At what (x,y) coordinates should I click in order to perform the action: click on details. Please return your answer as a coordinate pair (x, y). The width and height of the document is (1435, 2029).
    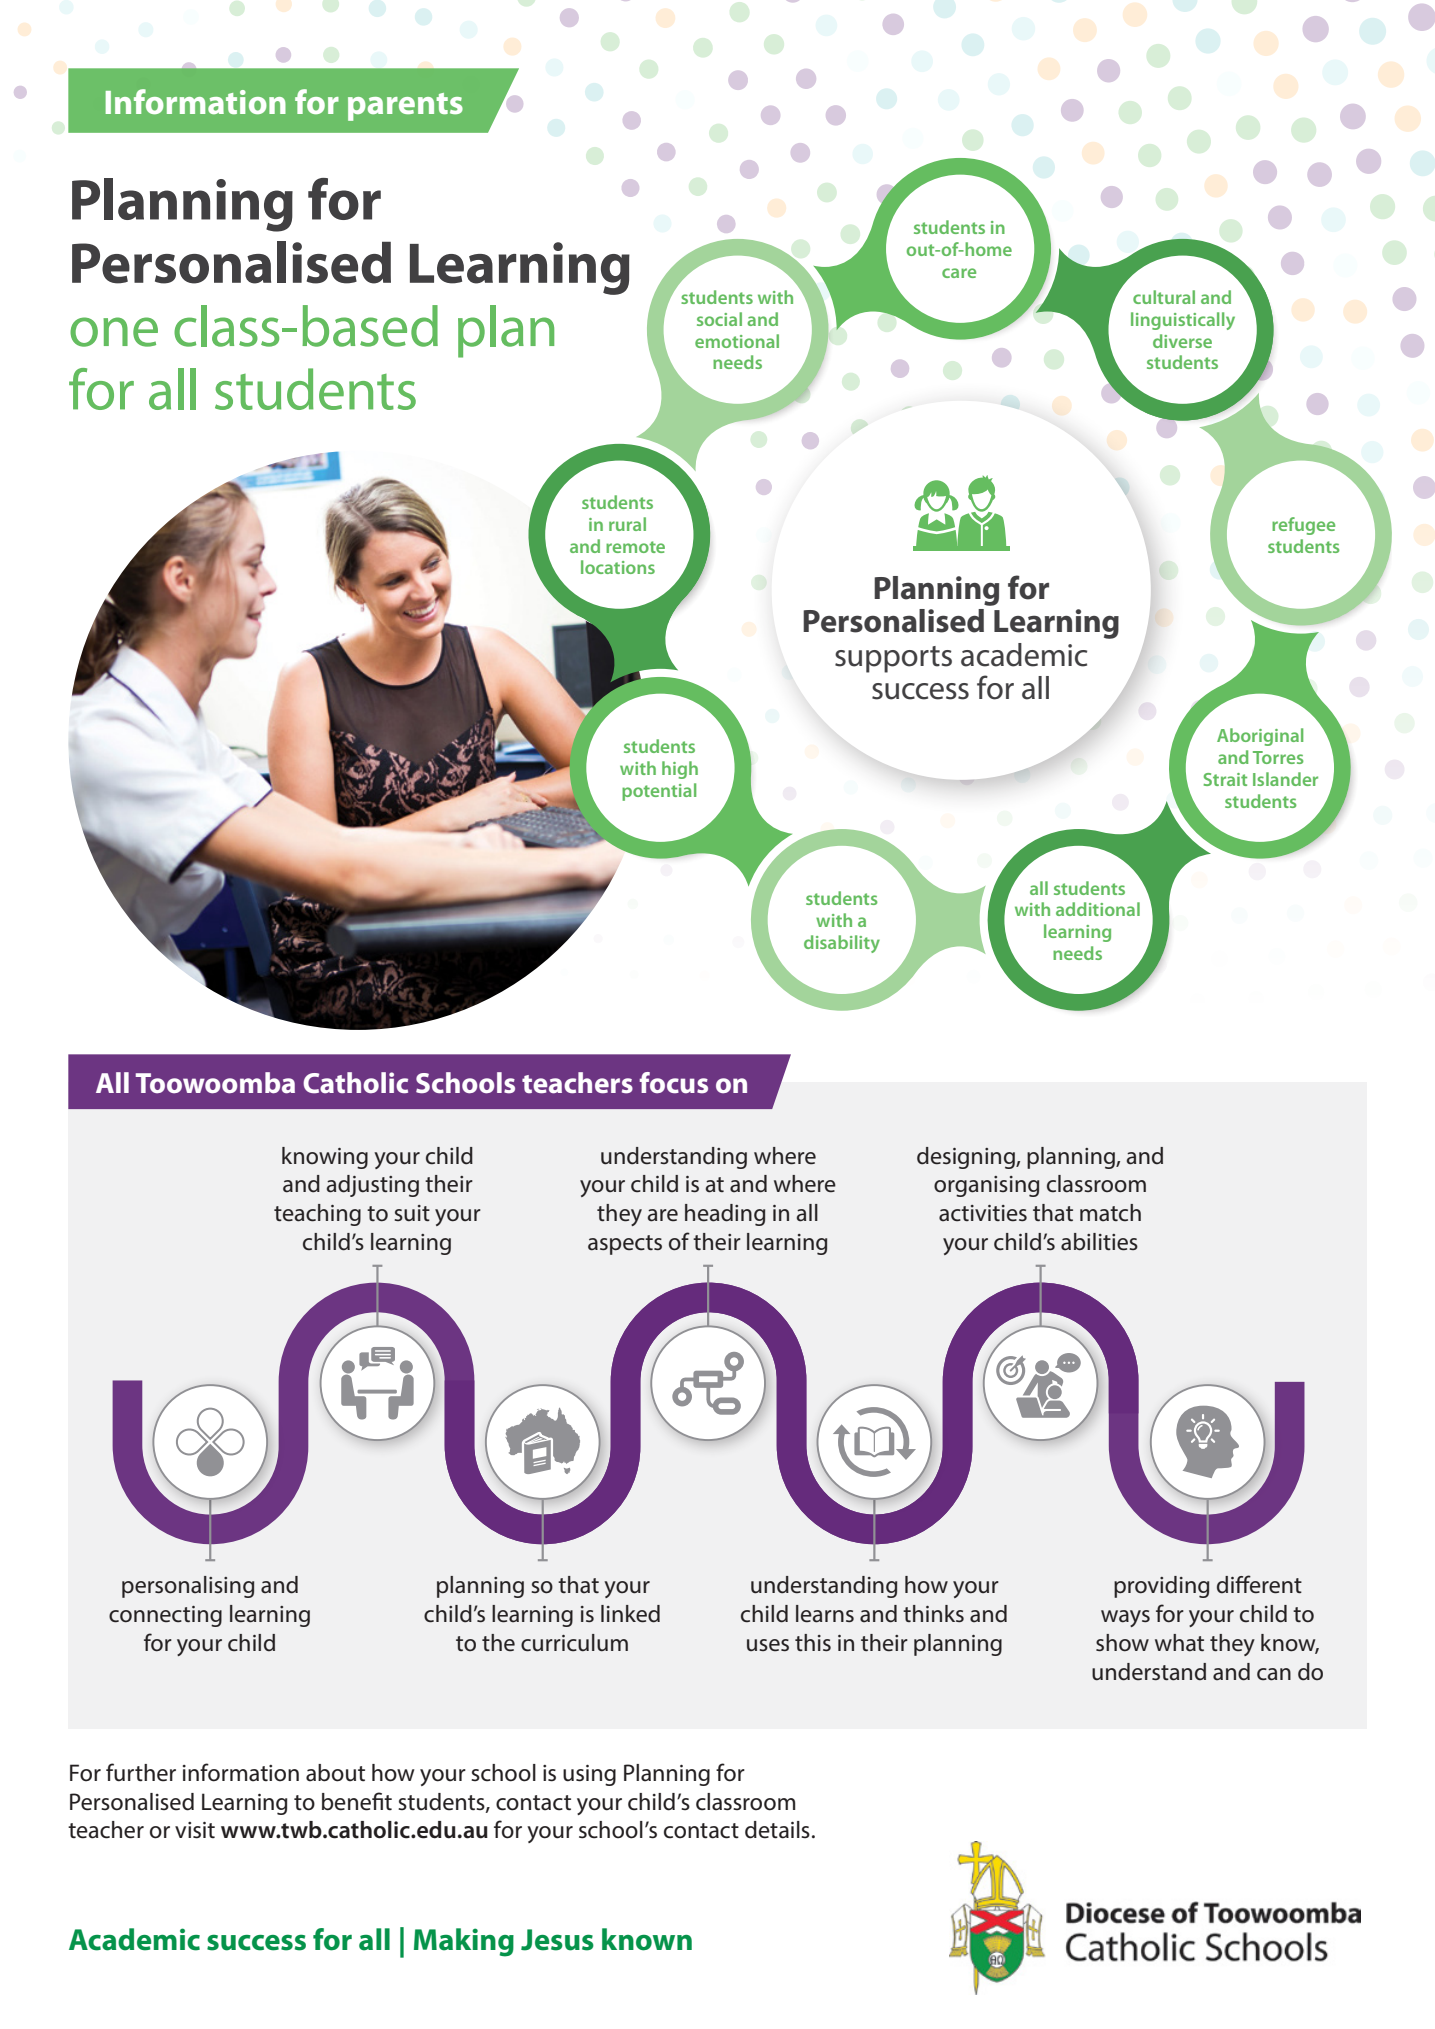
    Looking at the image, I should click on (777, 1830).
